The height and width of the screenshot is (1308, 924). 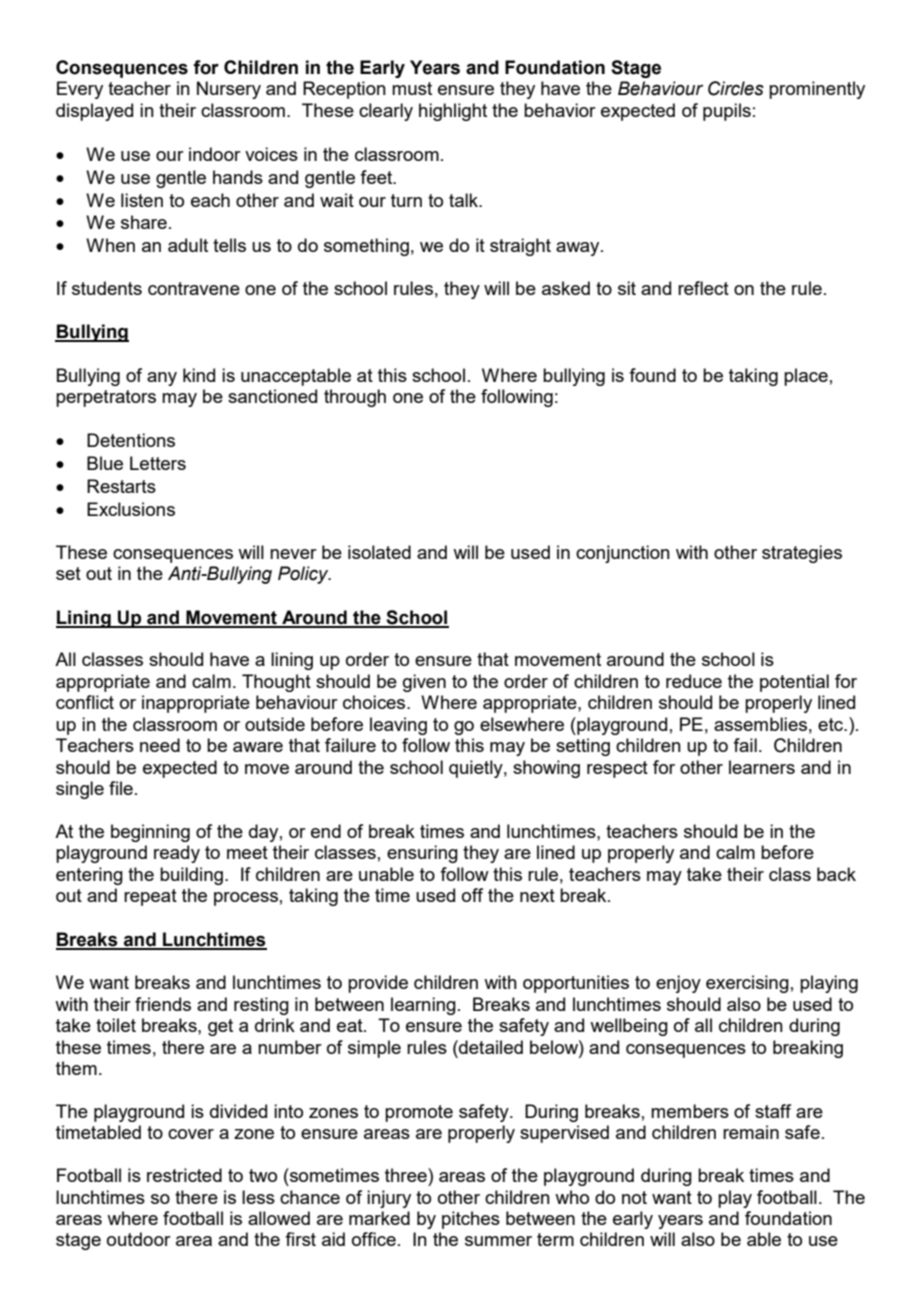 What do you see at coordinates (747, 984) in the screenshot?
I see `exercising` at bounding box center [747, 984].
